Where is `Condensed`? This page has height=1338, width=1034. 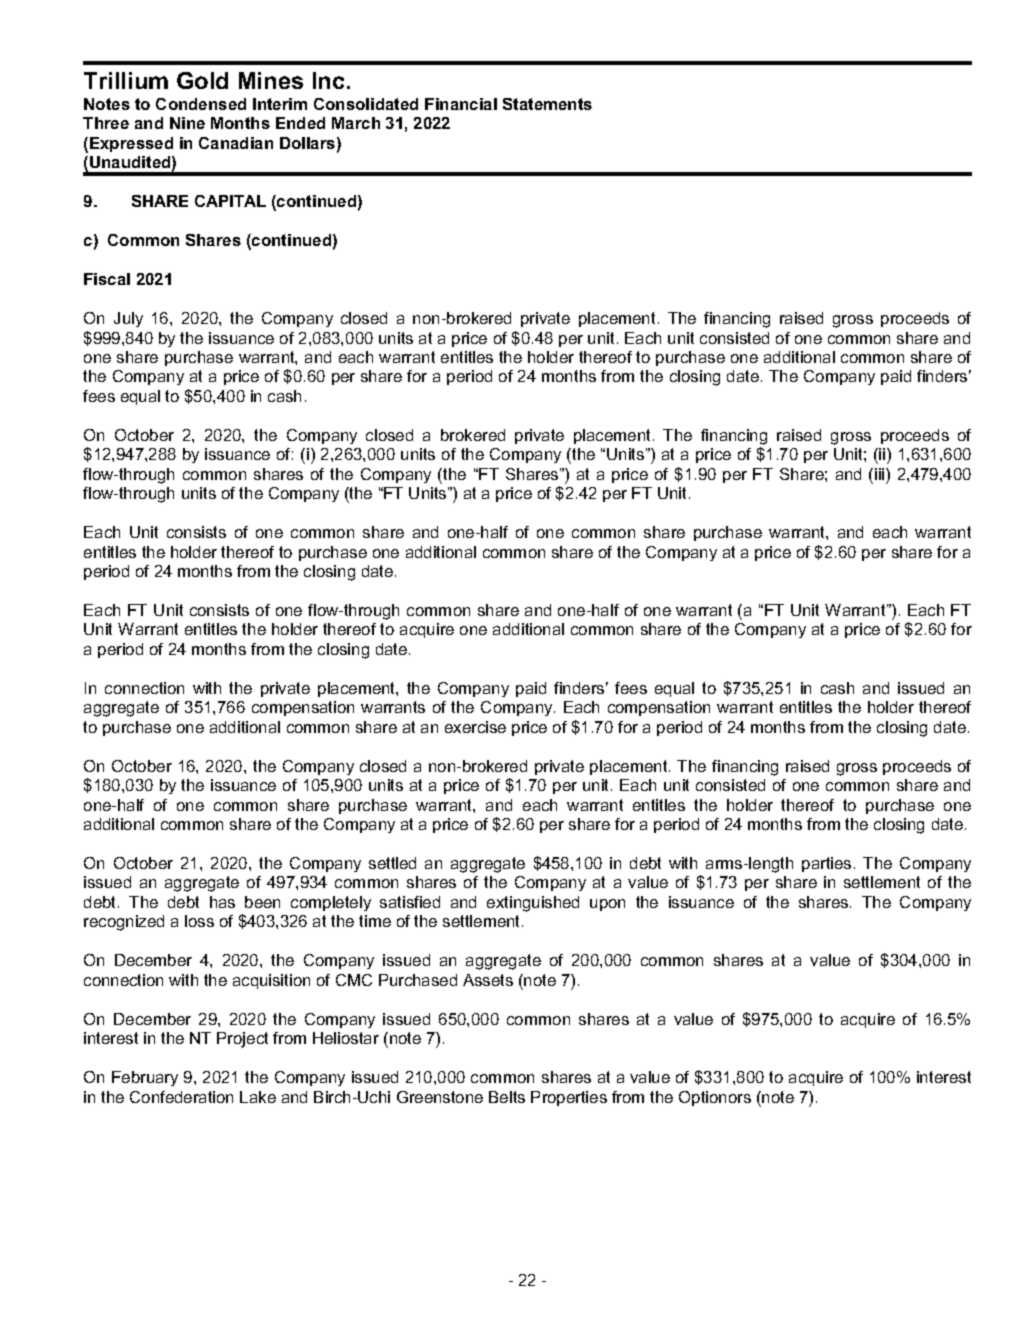 Condensed is located at coordinates (201, 104).
